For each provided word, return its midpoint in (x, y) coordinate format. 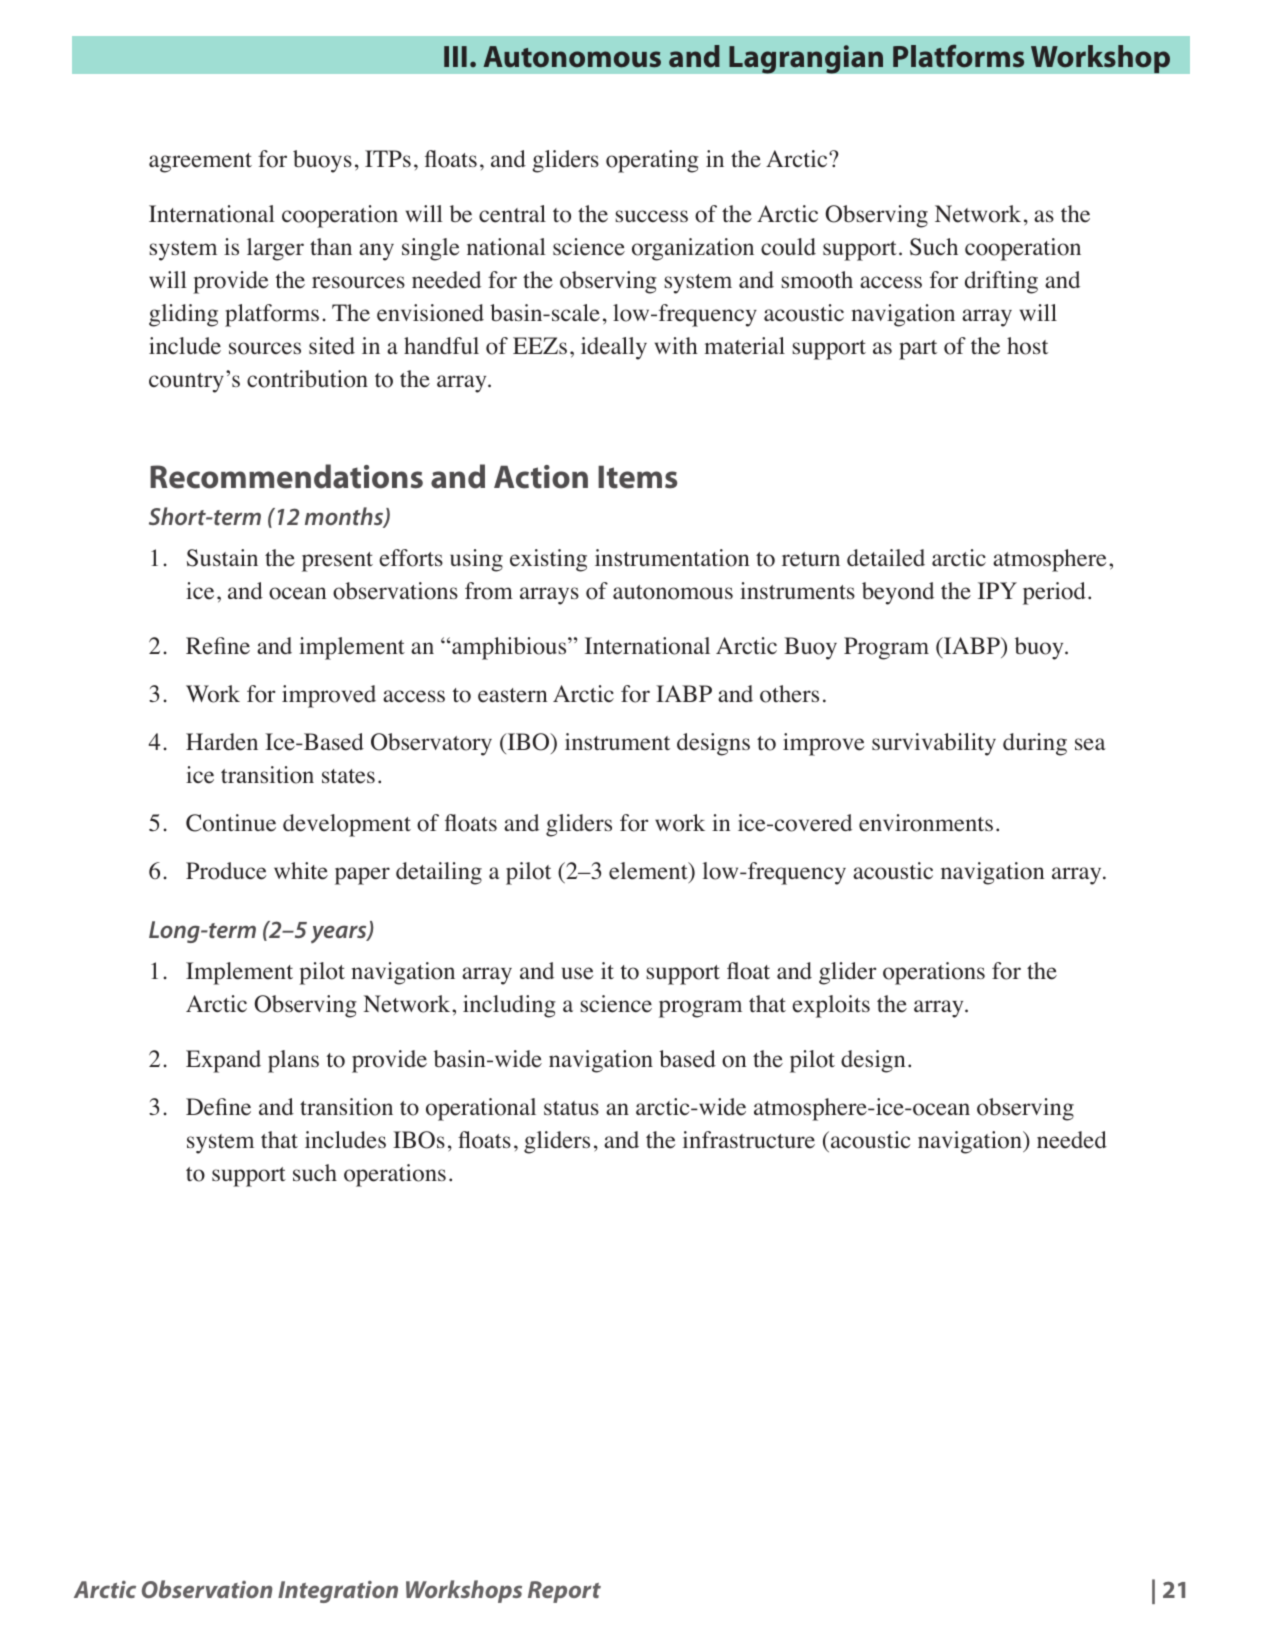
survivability (934, 744)
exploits (831, 1006)
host (1027, 346)
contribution (307, 379)
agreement (200, 163)
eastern (512, 695)
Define (218, 1107)
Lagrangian (806, 59)
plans (293, 1061)
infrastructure (749, 1140)
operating (652, 161)
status (571, 1108)
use (577, 973)
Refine (218, 646)
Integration (338, 1592)
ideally (614, 348)
